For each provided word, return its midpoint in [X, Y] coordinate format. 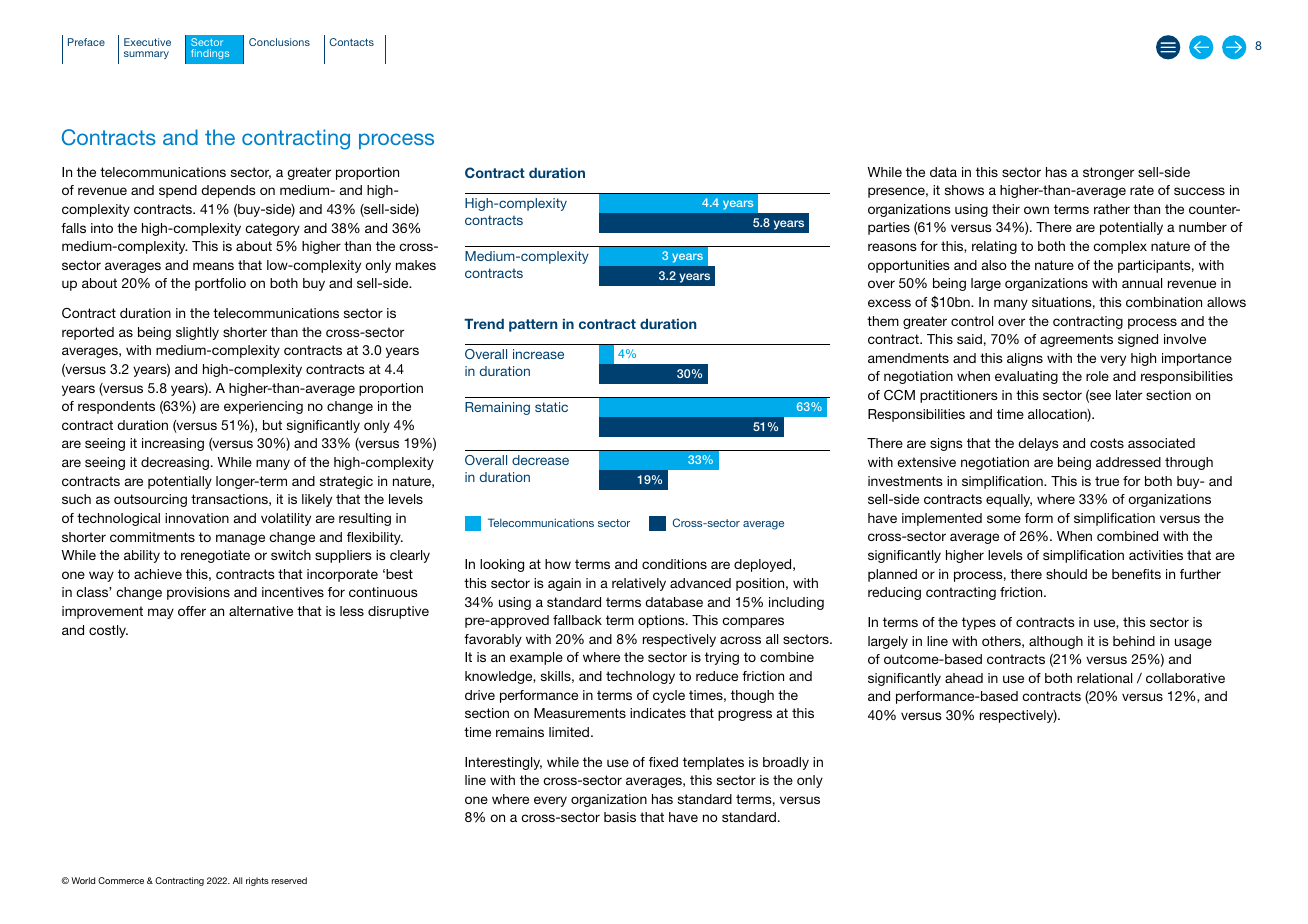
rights [257, 881]
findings [210, 54]
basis [620, 817]
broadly [786, 763]
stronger [1108, 173]
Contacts [352, 42]
